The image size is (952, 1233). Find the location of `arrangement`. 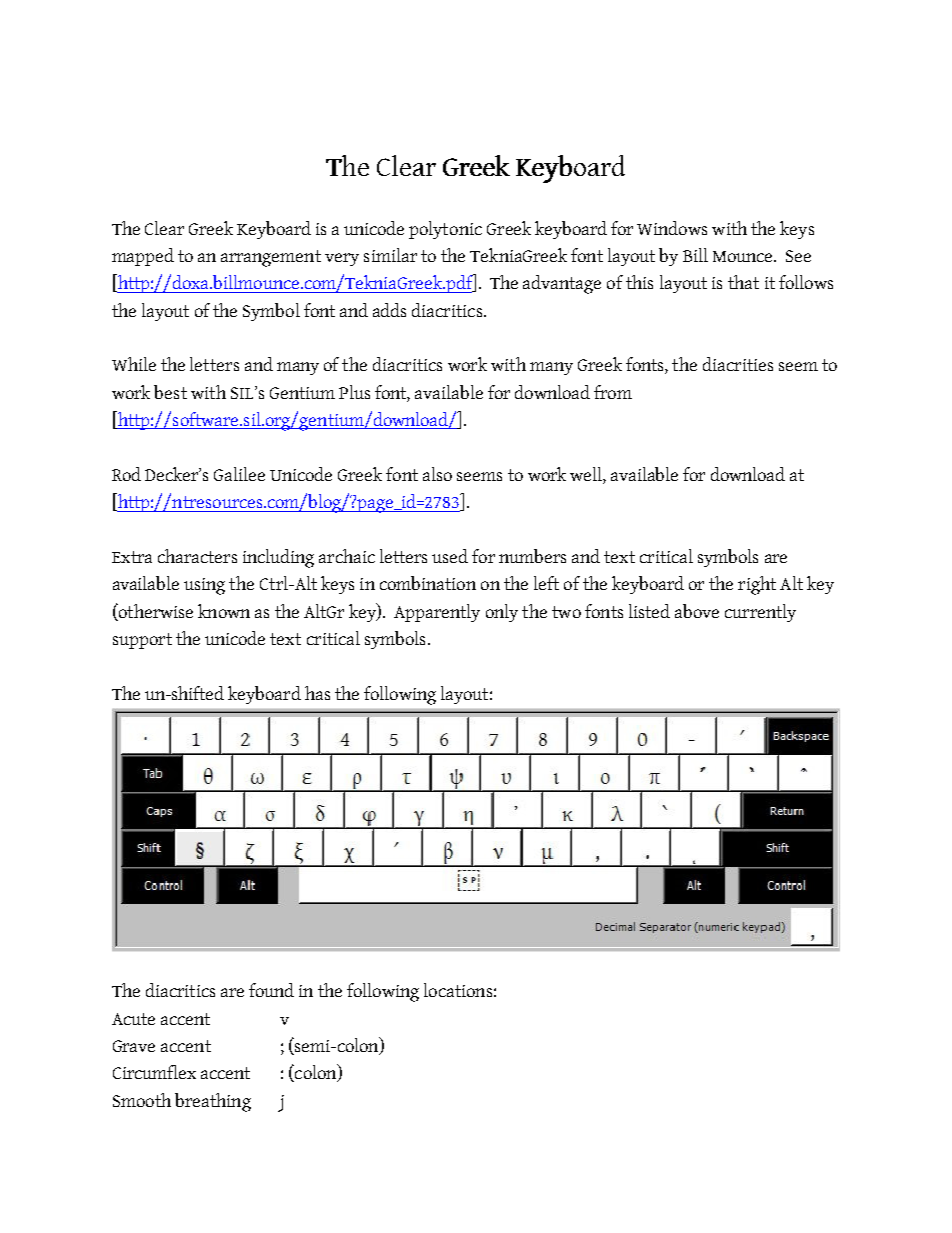

arrangement is located at coordinates (271, 258).
